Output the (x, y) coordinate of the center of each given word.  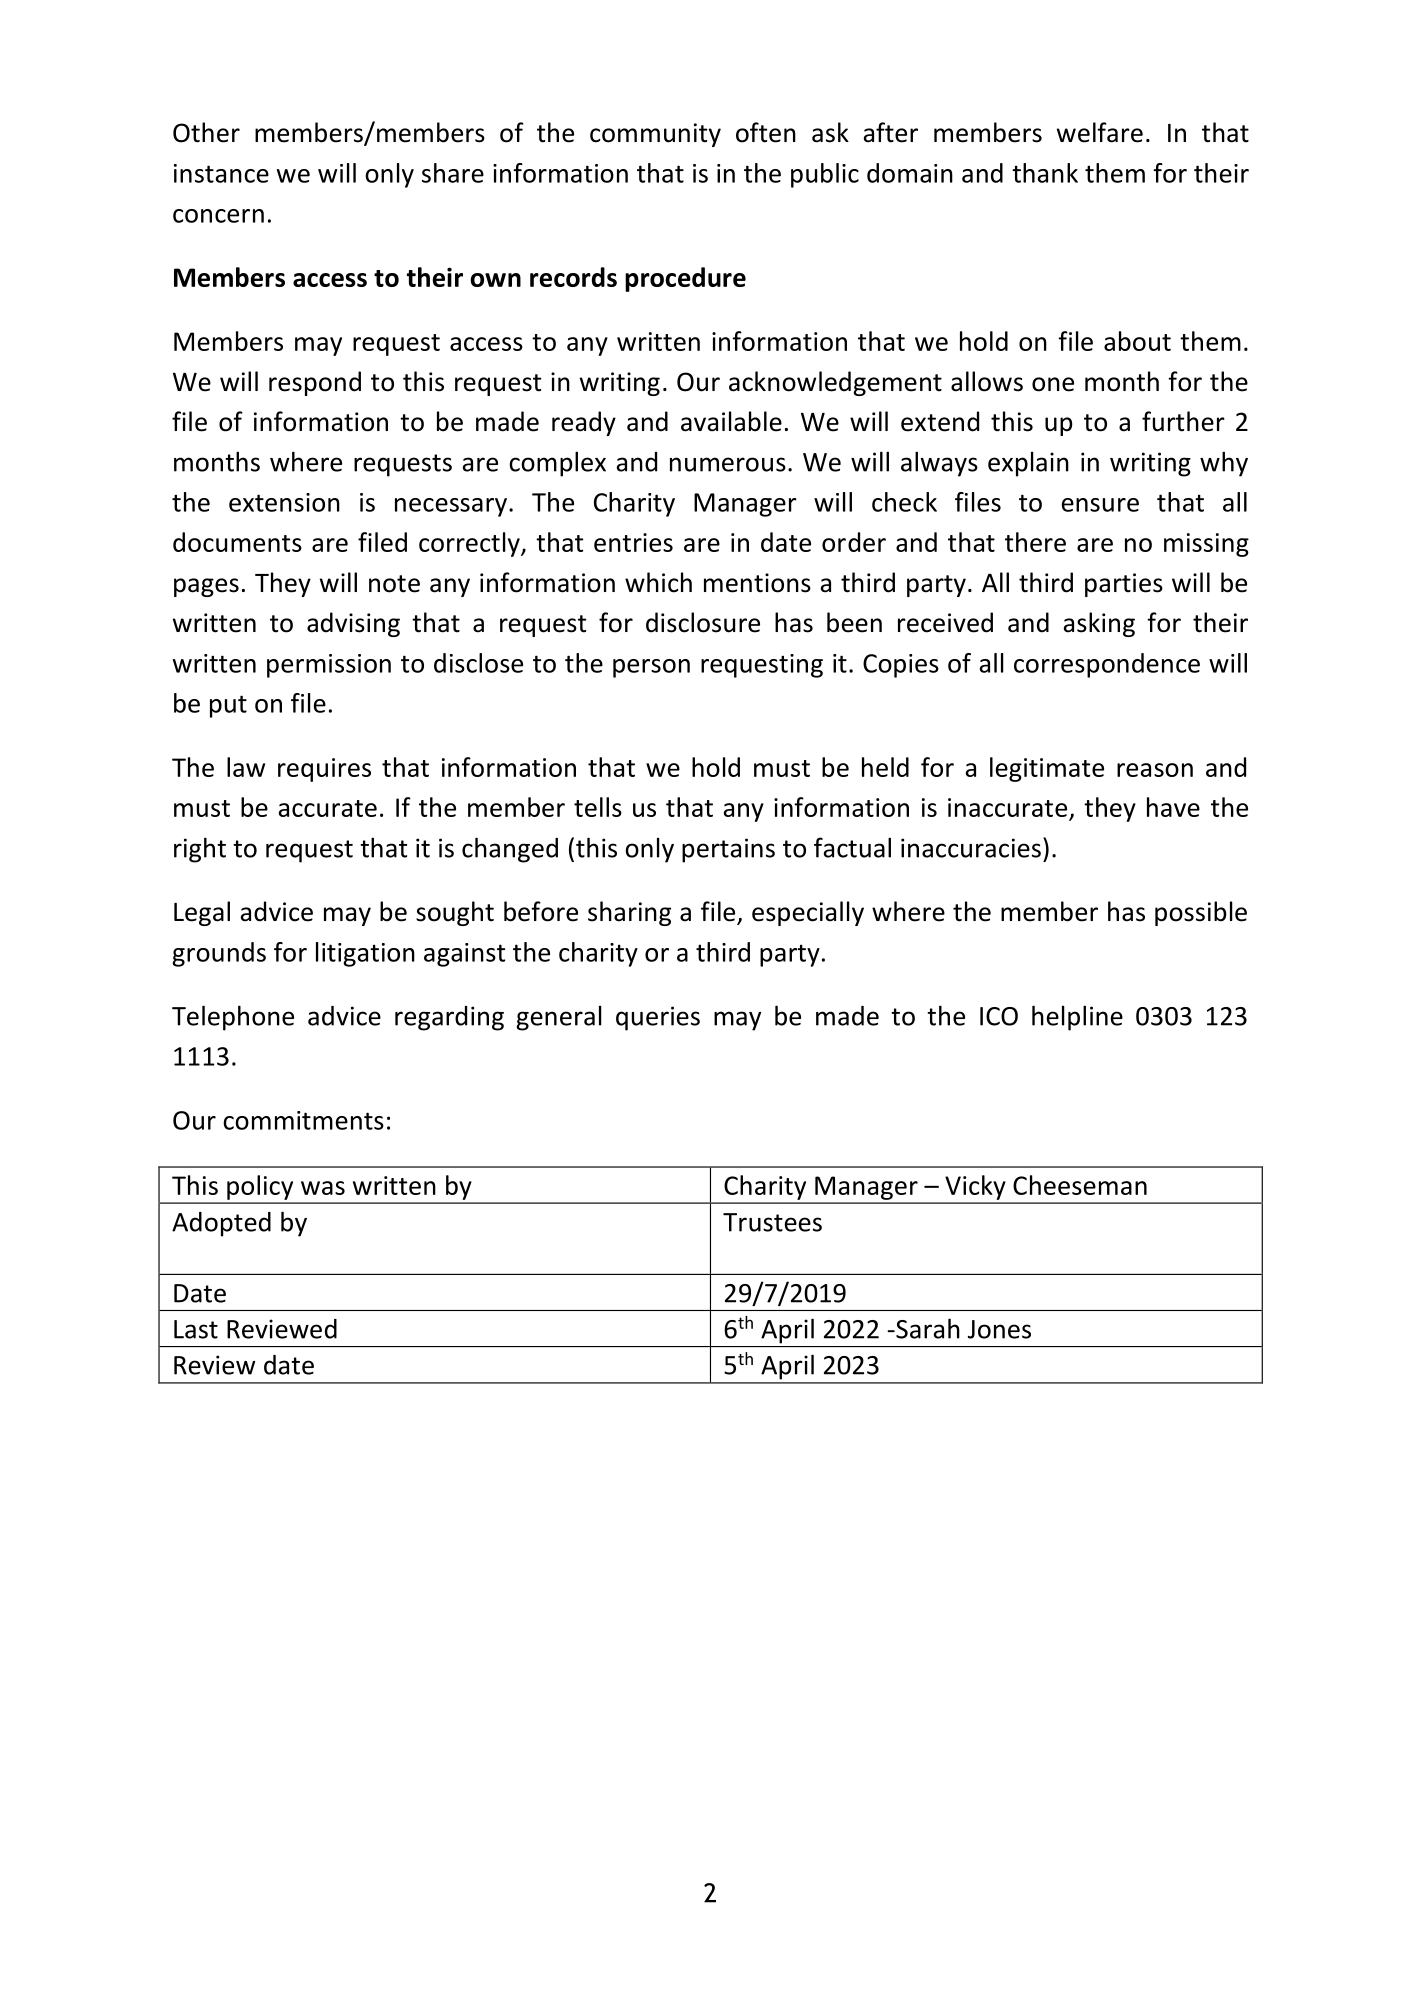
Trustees (772, 1222)
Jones (999, 1329)
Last (196, 1329)
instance (221, 173)
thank (1045, 173)
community (655, 135)
